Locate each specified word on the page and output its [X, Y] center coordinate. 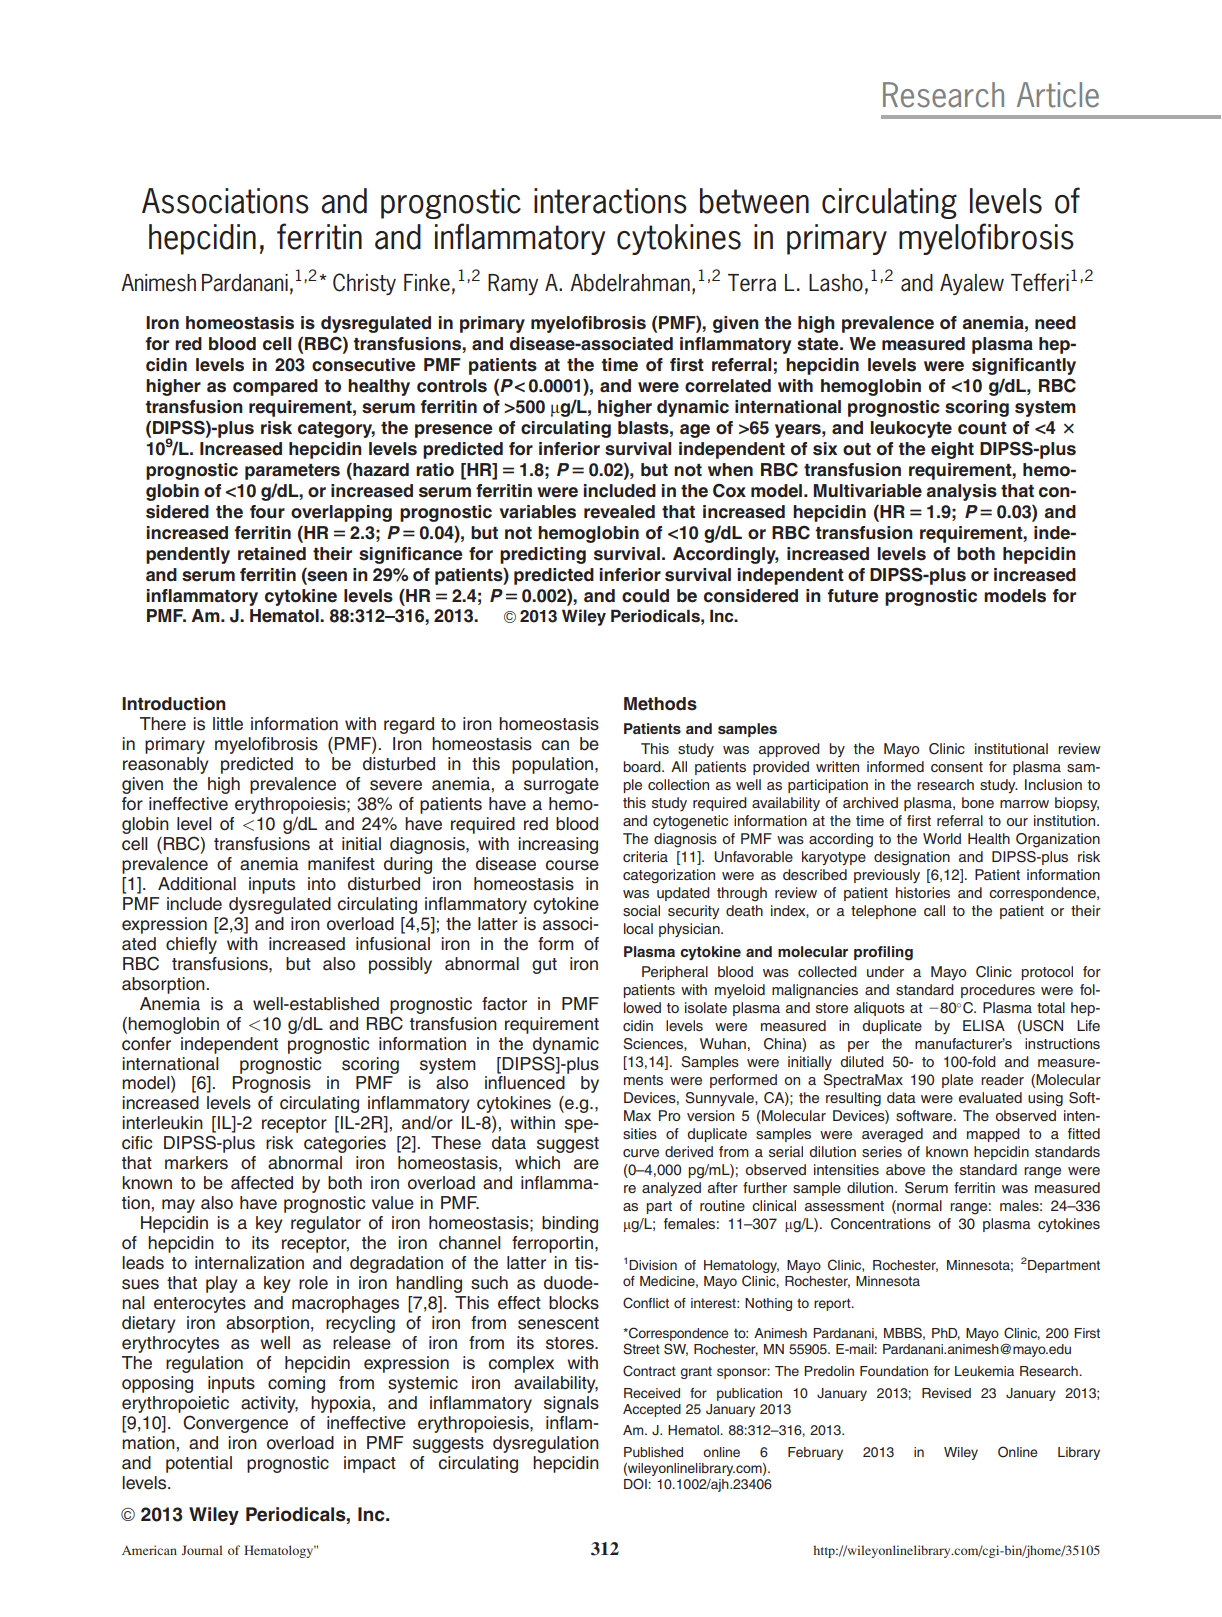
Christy [364, 284]
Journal [202, 1550]
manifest [341, 864]
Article [1058, 95]
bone [978, 802]
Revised [946, 1393]
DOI [636, 1484]
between [754, 201]
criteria [645, 856]
